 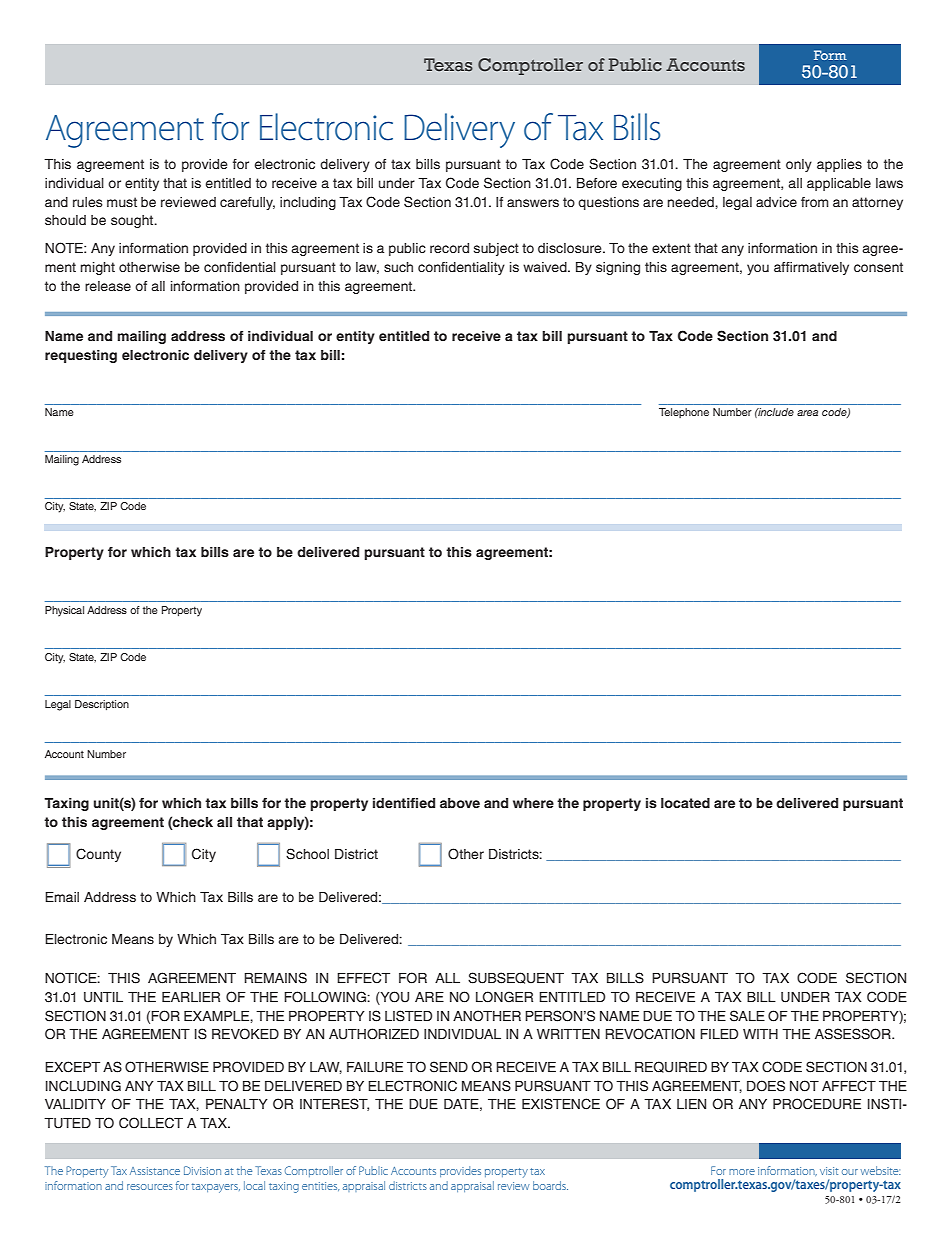 I want to click on boards, so click(x=550, y=1185).
